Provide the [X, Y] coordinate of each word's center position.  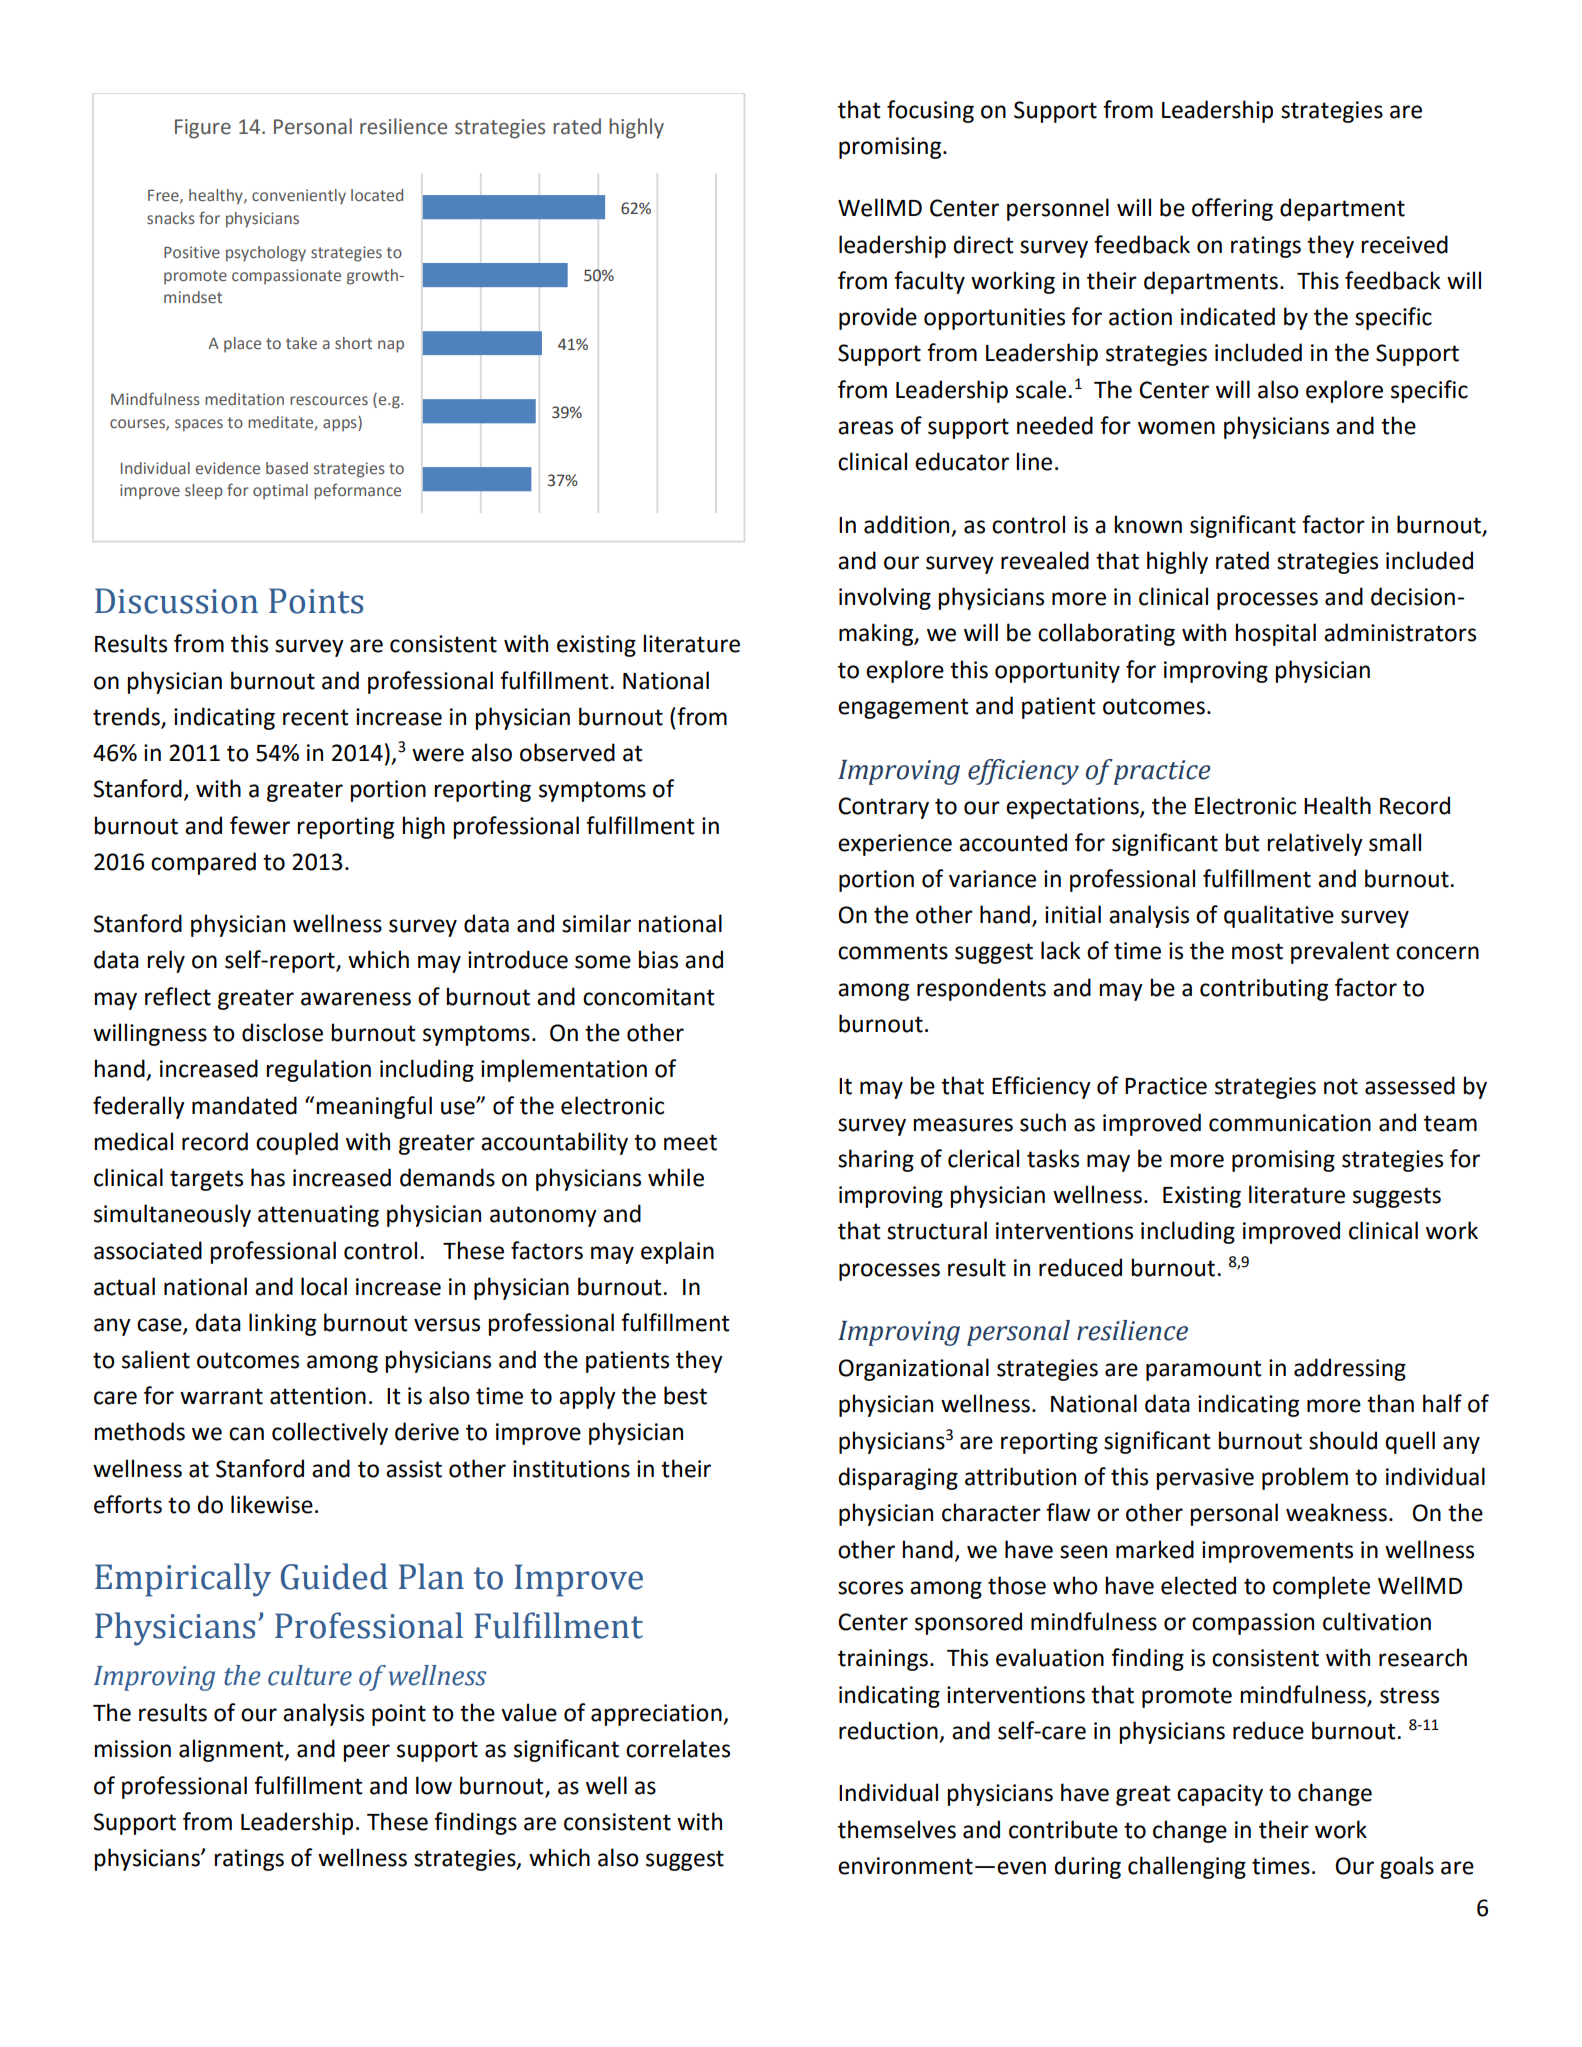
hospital [1275, 634]
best [685, 1395]
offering [1232, 209]
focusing [930, 111]
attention [318, 1396]
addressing [1350, 1369]
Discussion [176, 601]
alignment [232, 1750]
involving [885, 598]
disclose [282, 1032]
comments [893, 951]
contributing [1264, 989]
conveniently [299, 197]
